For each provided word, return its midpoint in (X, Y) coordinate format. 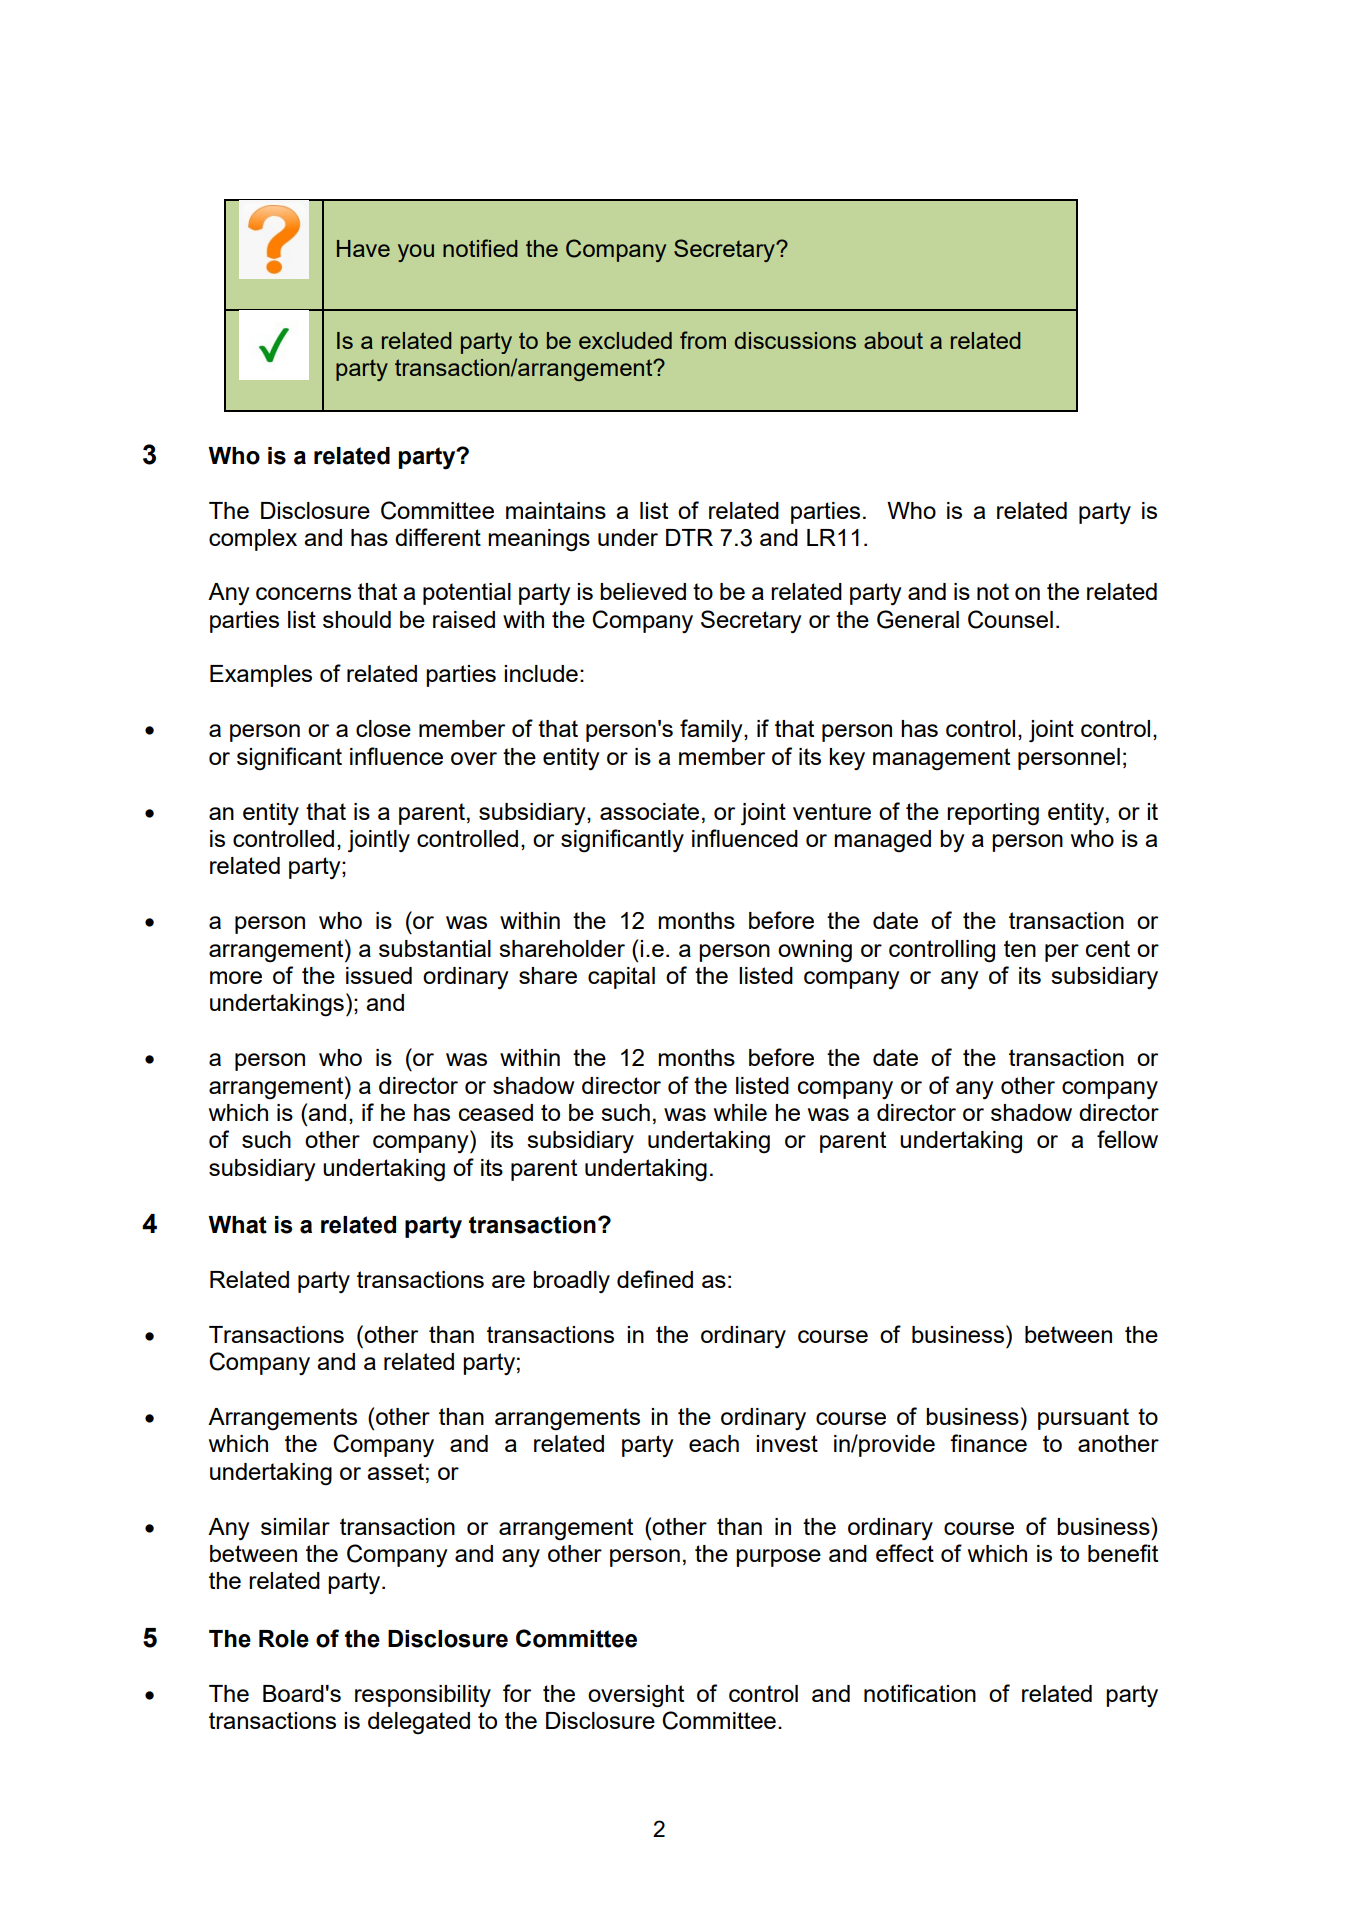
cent (1108, 948)
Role (284, 1639)
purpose (778, 1558)
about (893, 340)
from (703, 340)
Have (363, 248)
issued (379, 975)
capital (621, 978)
